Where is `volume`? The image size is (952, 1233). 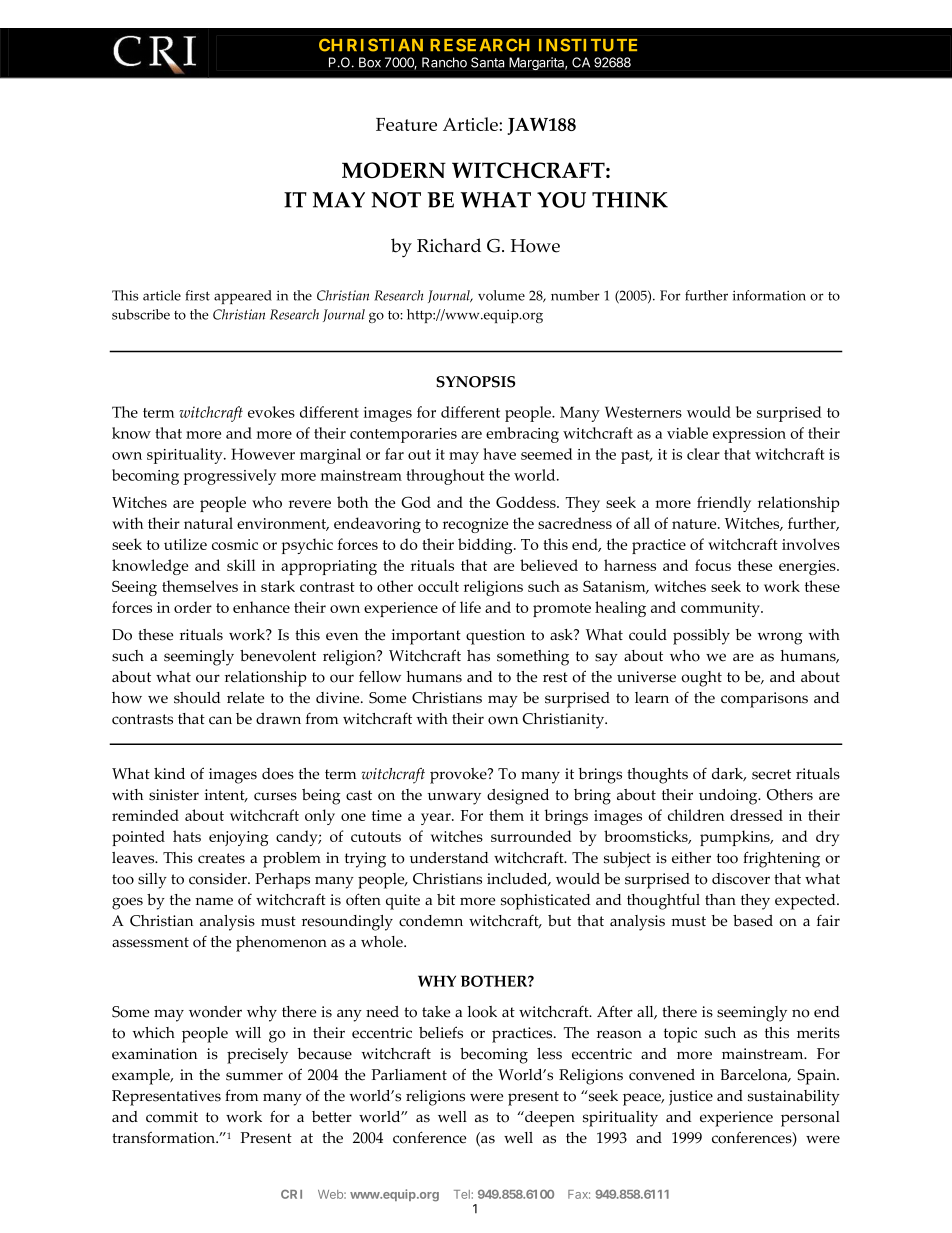 volume is located at coordinates (501, 295).
